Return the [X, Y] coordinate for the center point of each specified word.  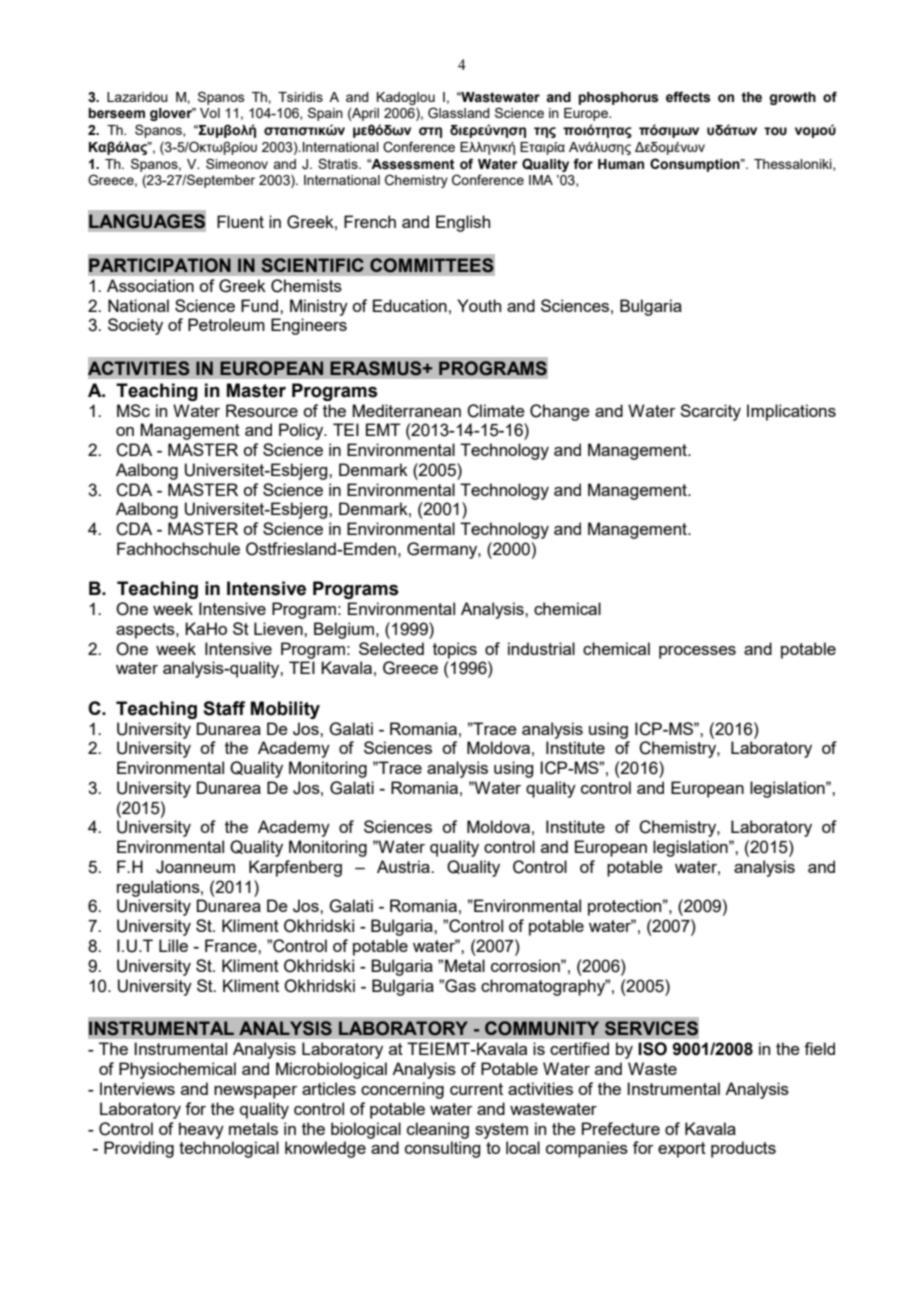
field [819, 1048]
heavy [201, 1130]
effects [688, 97]
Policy [302, 431]
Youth [479, 305]
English [463, 223]
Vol [210, 113]
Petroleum [226, 324]
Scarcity [710, 412]
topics [455, 650]
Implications [791, 412]
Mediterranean [406, 410]
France [232, 945]
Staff [224, 708]
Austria [404, 866]
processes [697, 652]
